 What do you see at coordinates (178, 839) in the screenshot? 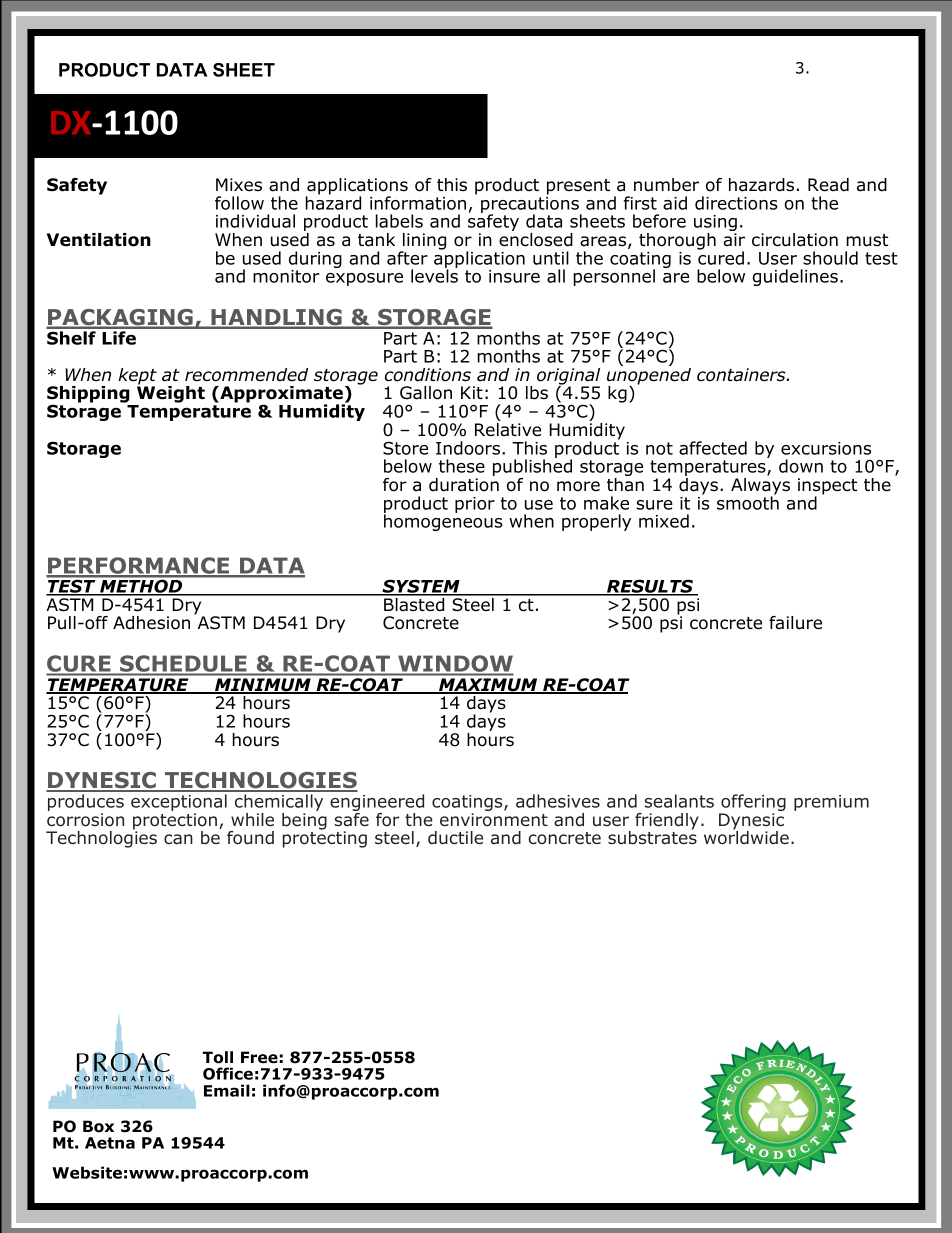
I see `can` at bounding box center [178, 839].
